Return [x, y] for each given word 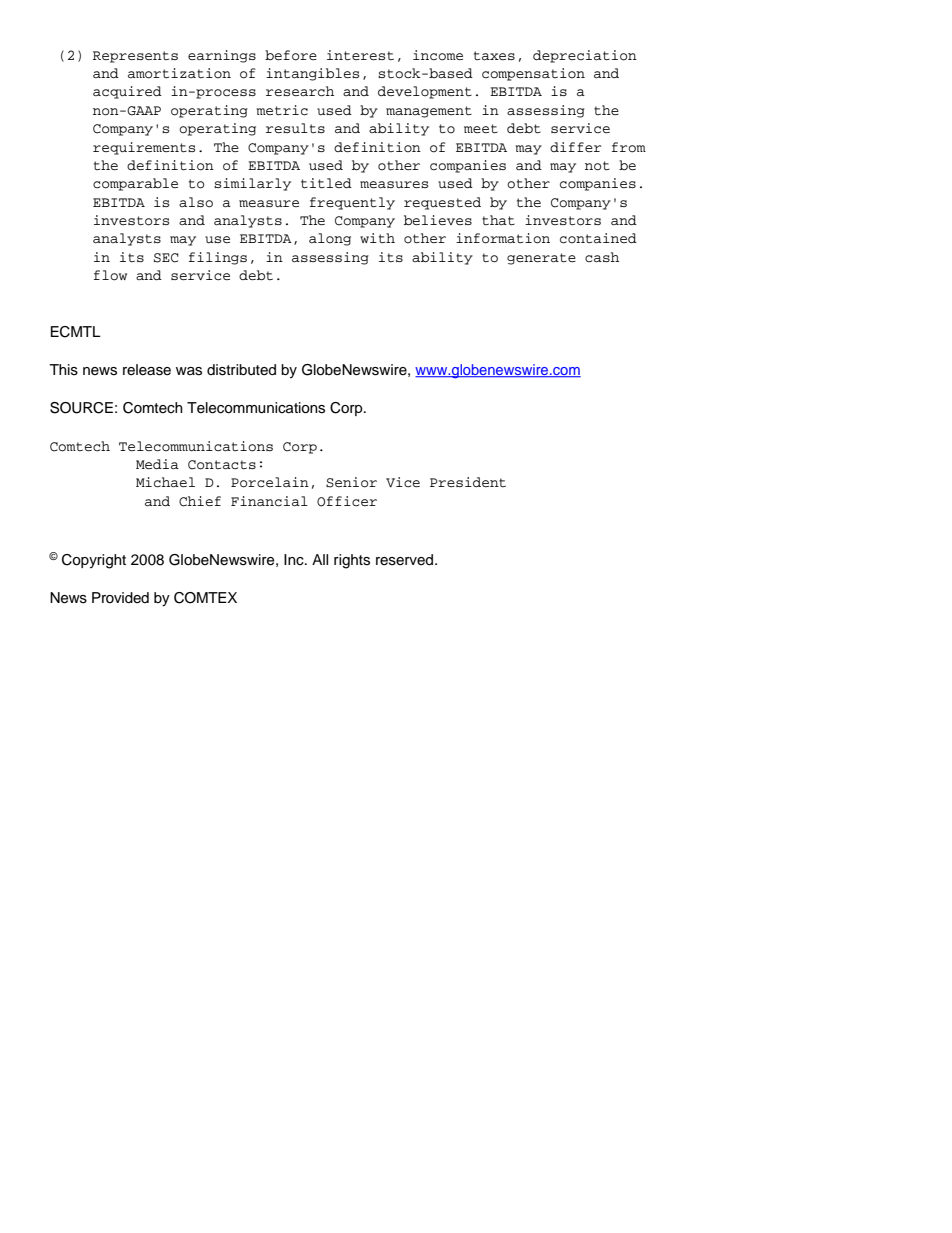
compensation [533, 74]
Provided [120, 598]
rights [352, 561]
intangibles [312, 74]
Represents [135, 57]
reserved [406, 560]
